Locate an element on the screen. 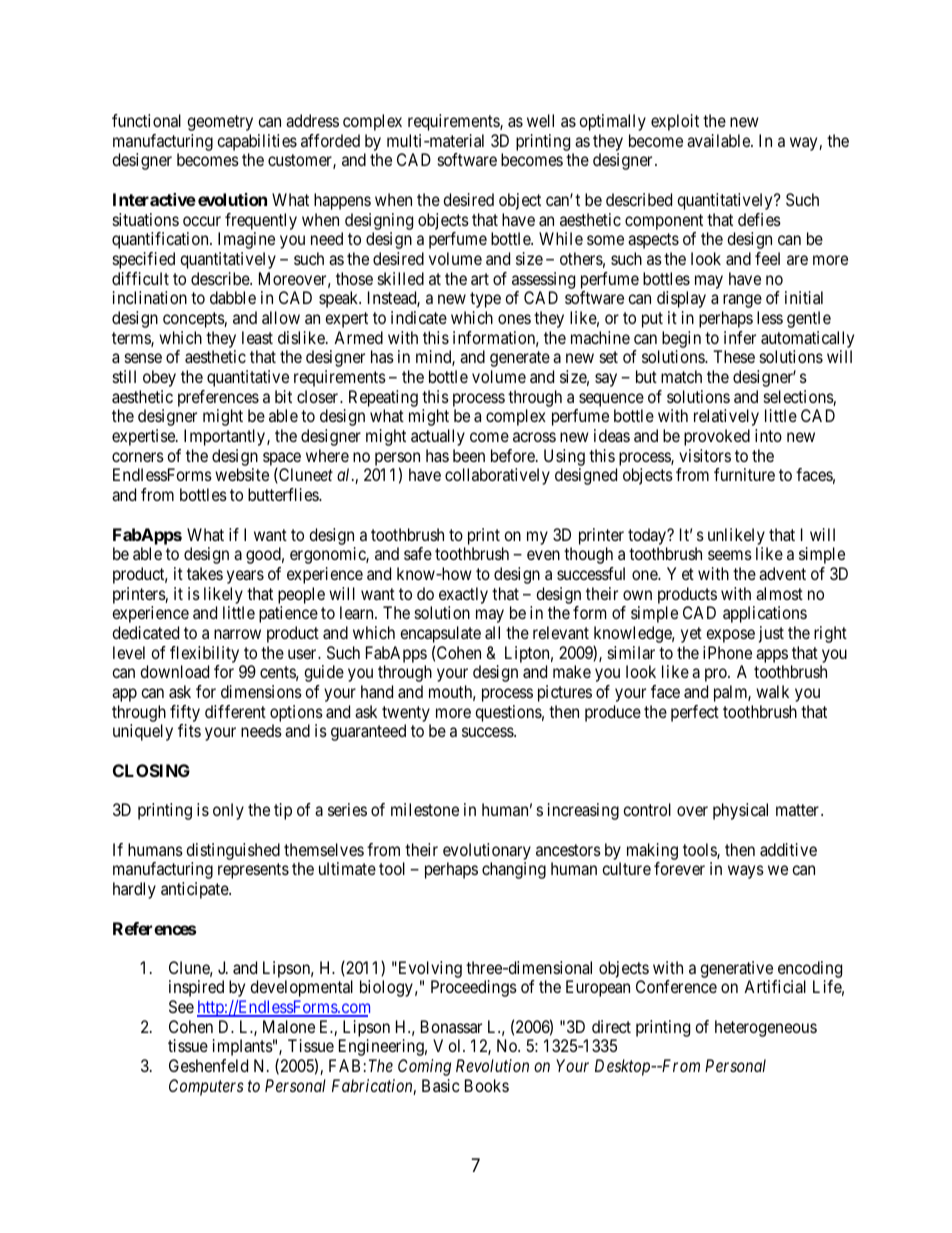 This screenshot has width=952, height=1233. takes is located at coordinates (205, 573).
